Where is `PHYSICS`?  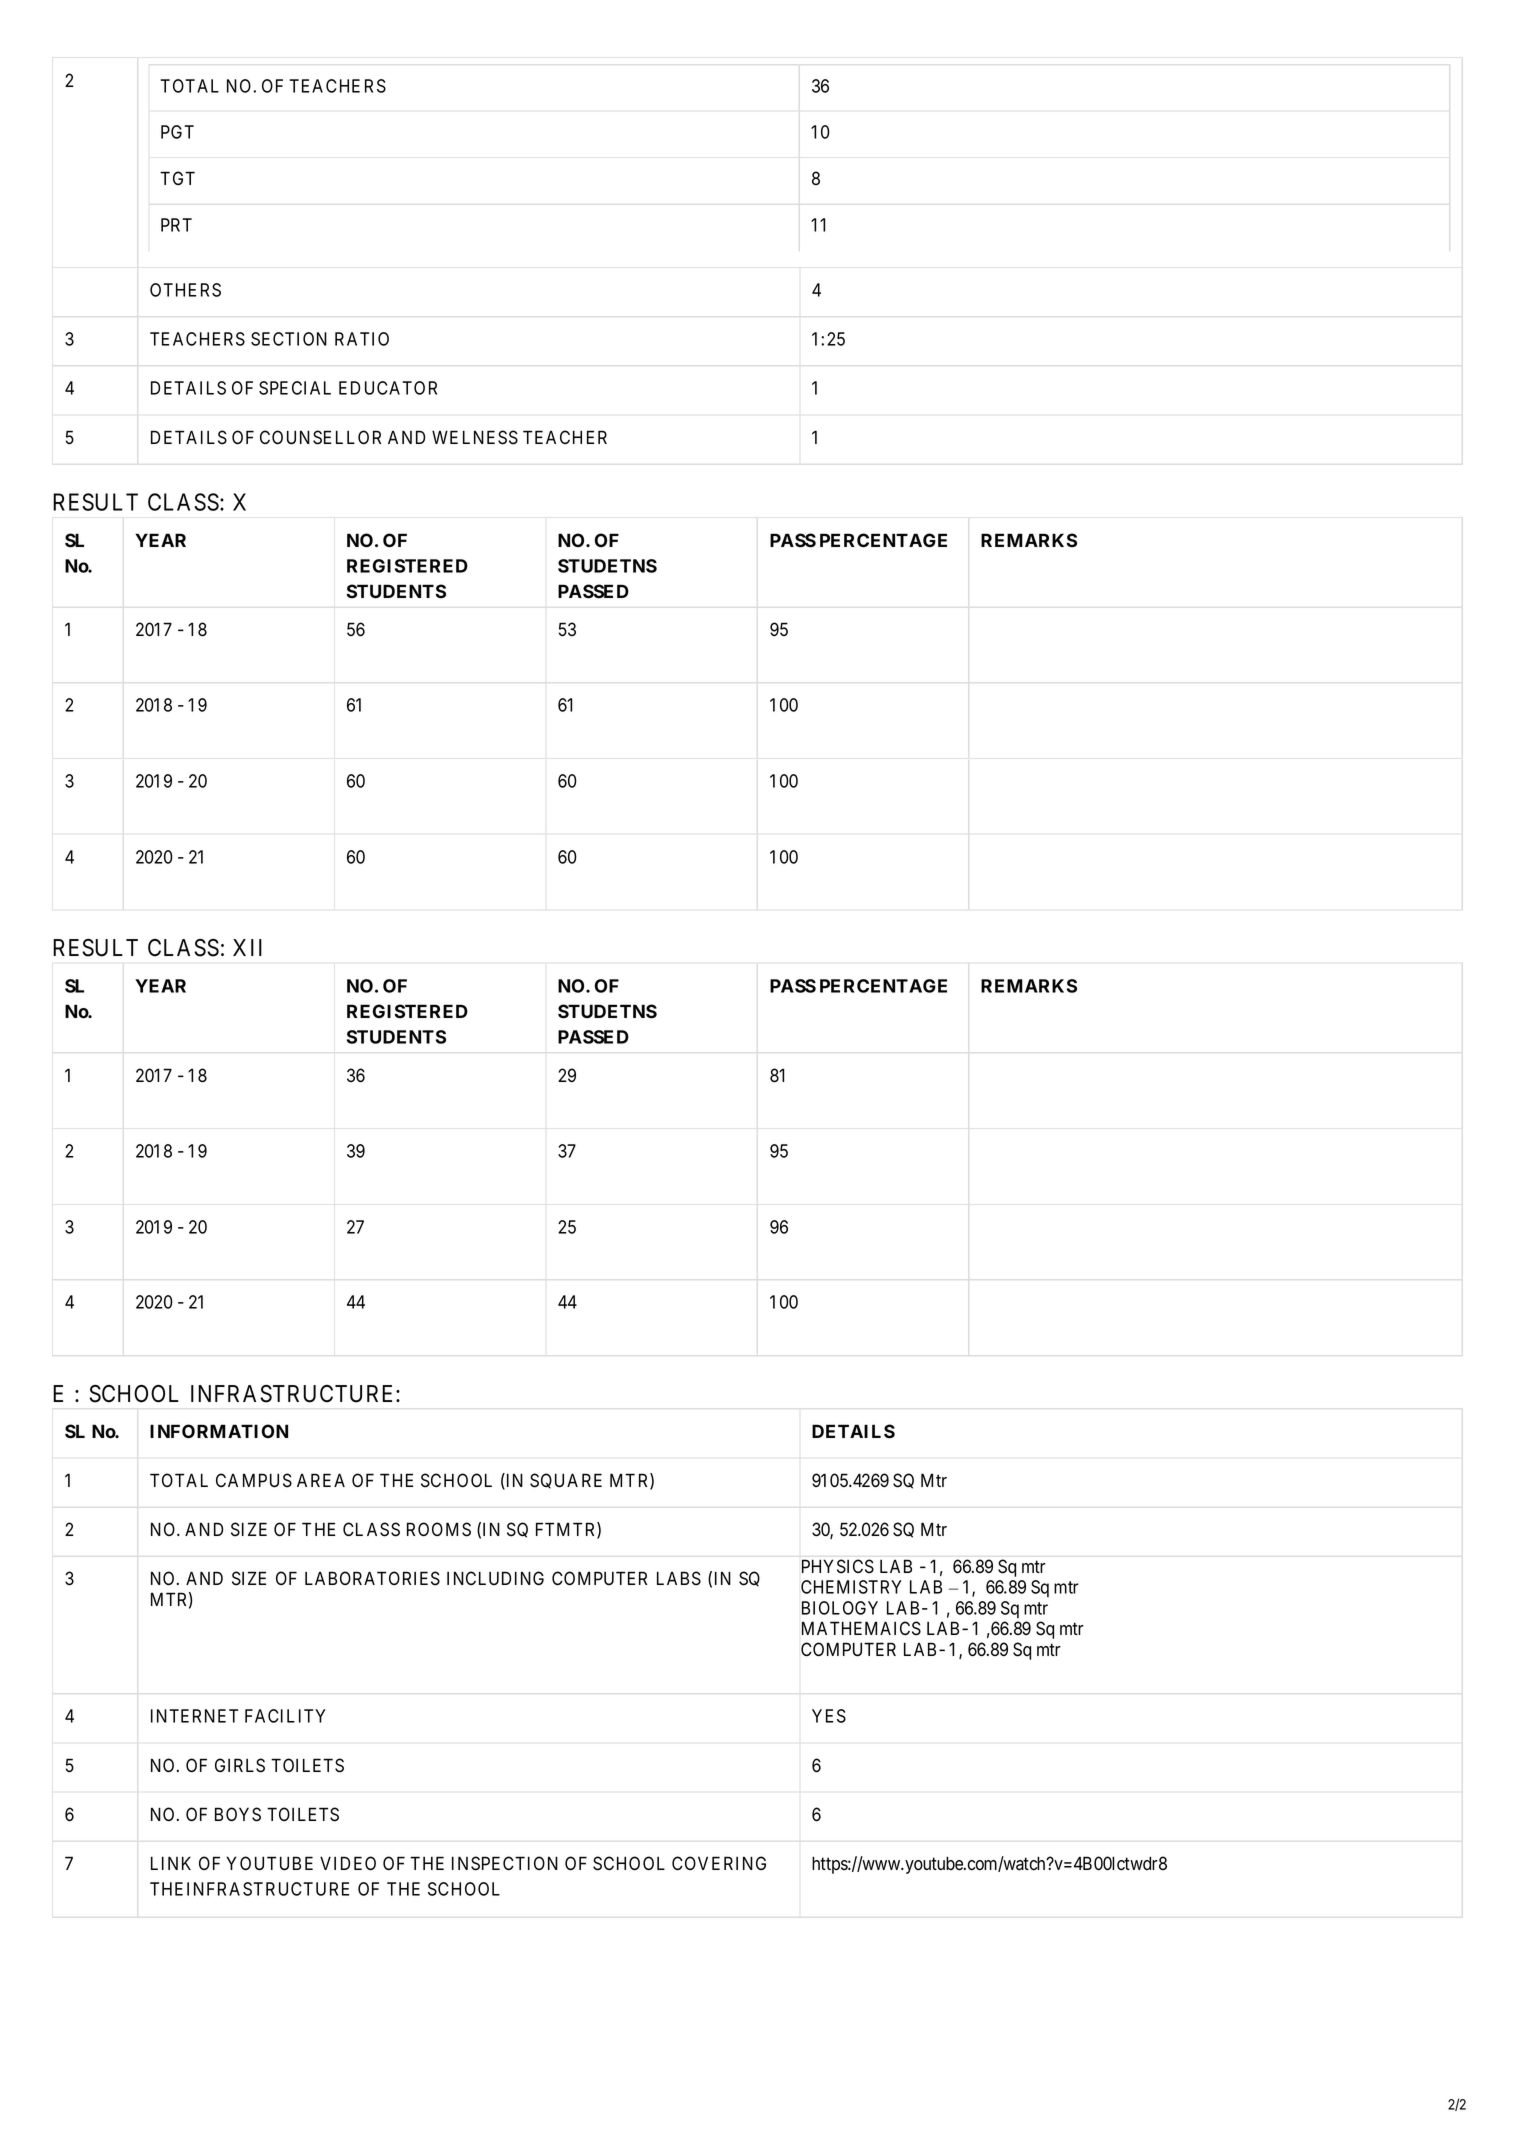
PHYSICS is located at coordinates (838, 1566).
